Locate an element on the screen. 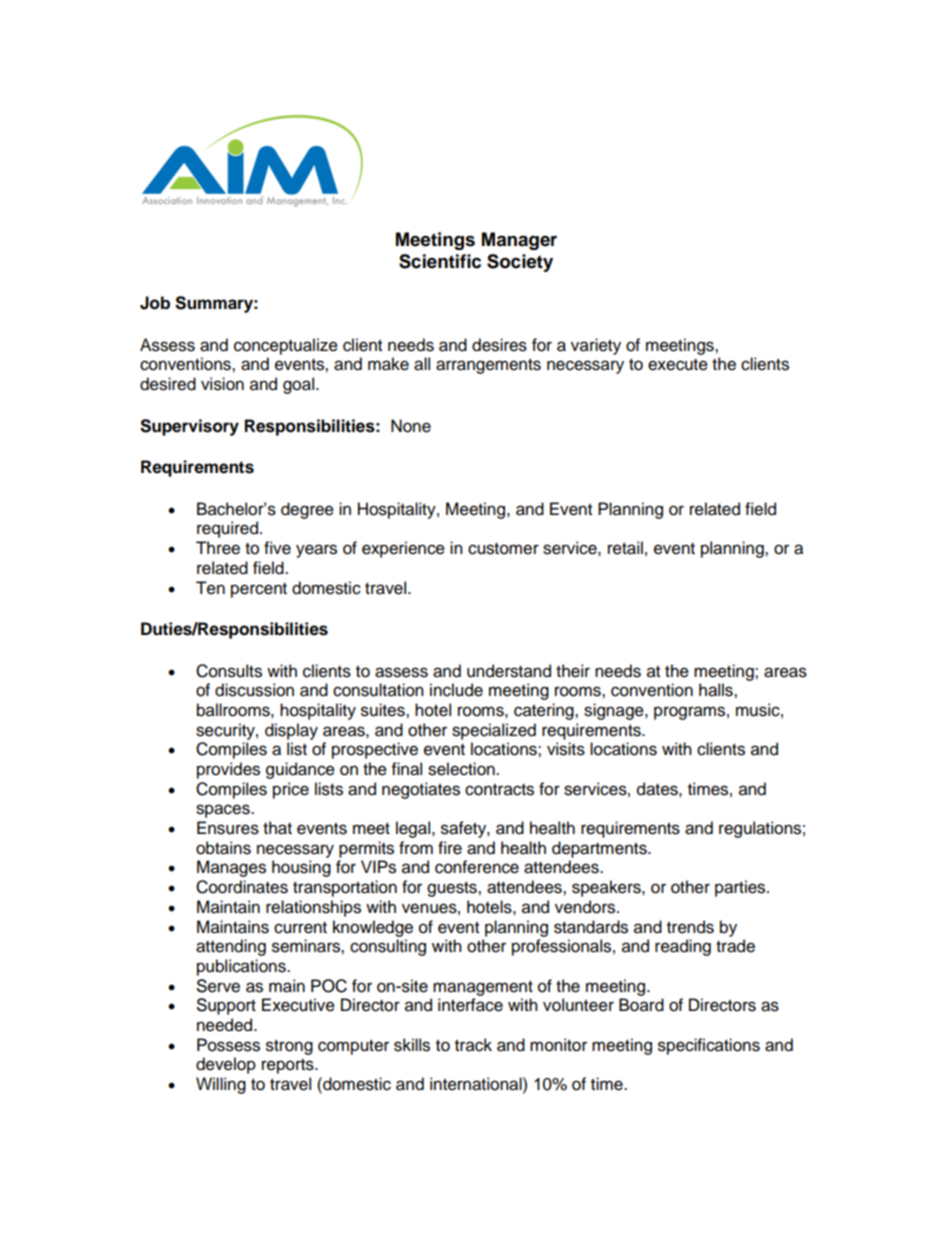 The height and width of the screenshot is (1233, 952). develop is located at coordinates (226, 1065).
